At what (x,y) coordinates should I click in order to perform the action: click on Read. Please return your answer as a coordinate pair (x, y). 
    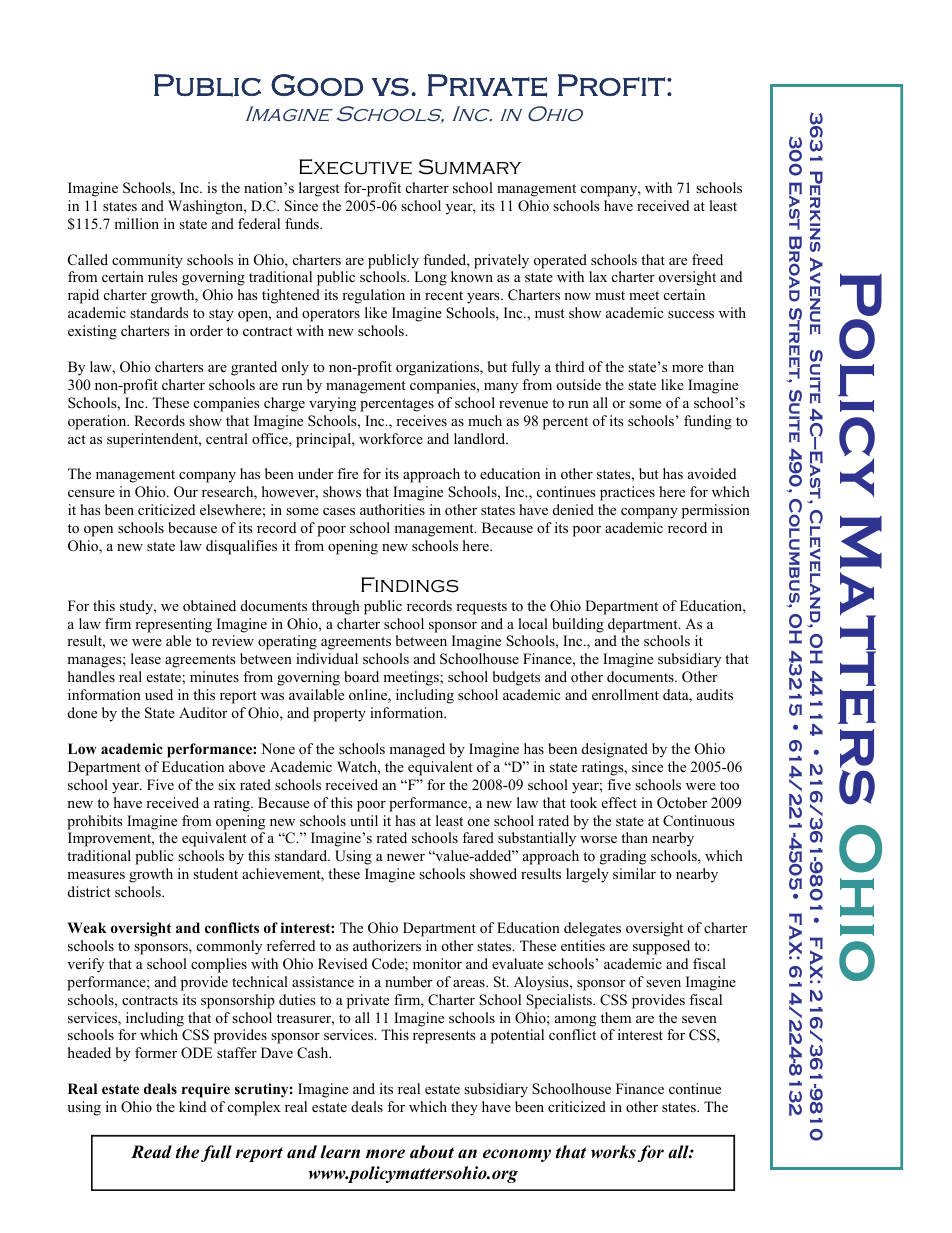
    Looking at the image, I should click on (151, 1152).
